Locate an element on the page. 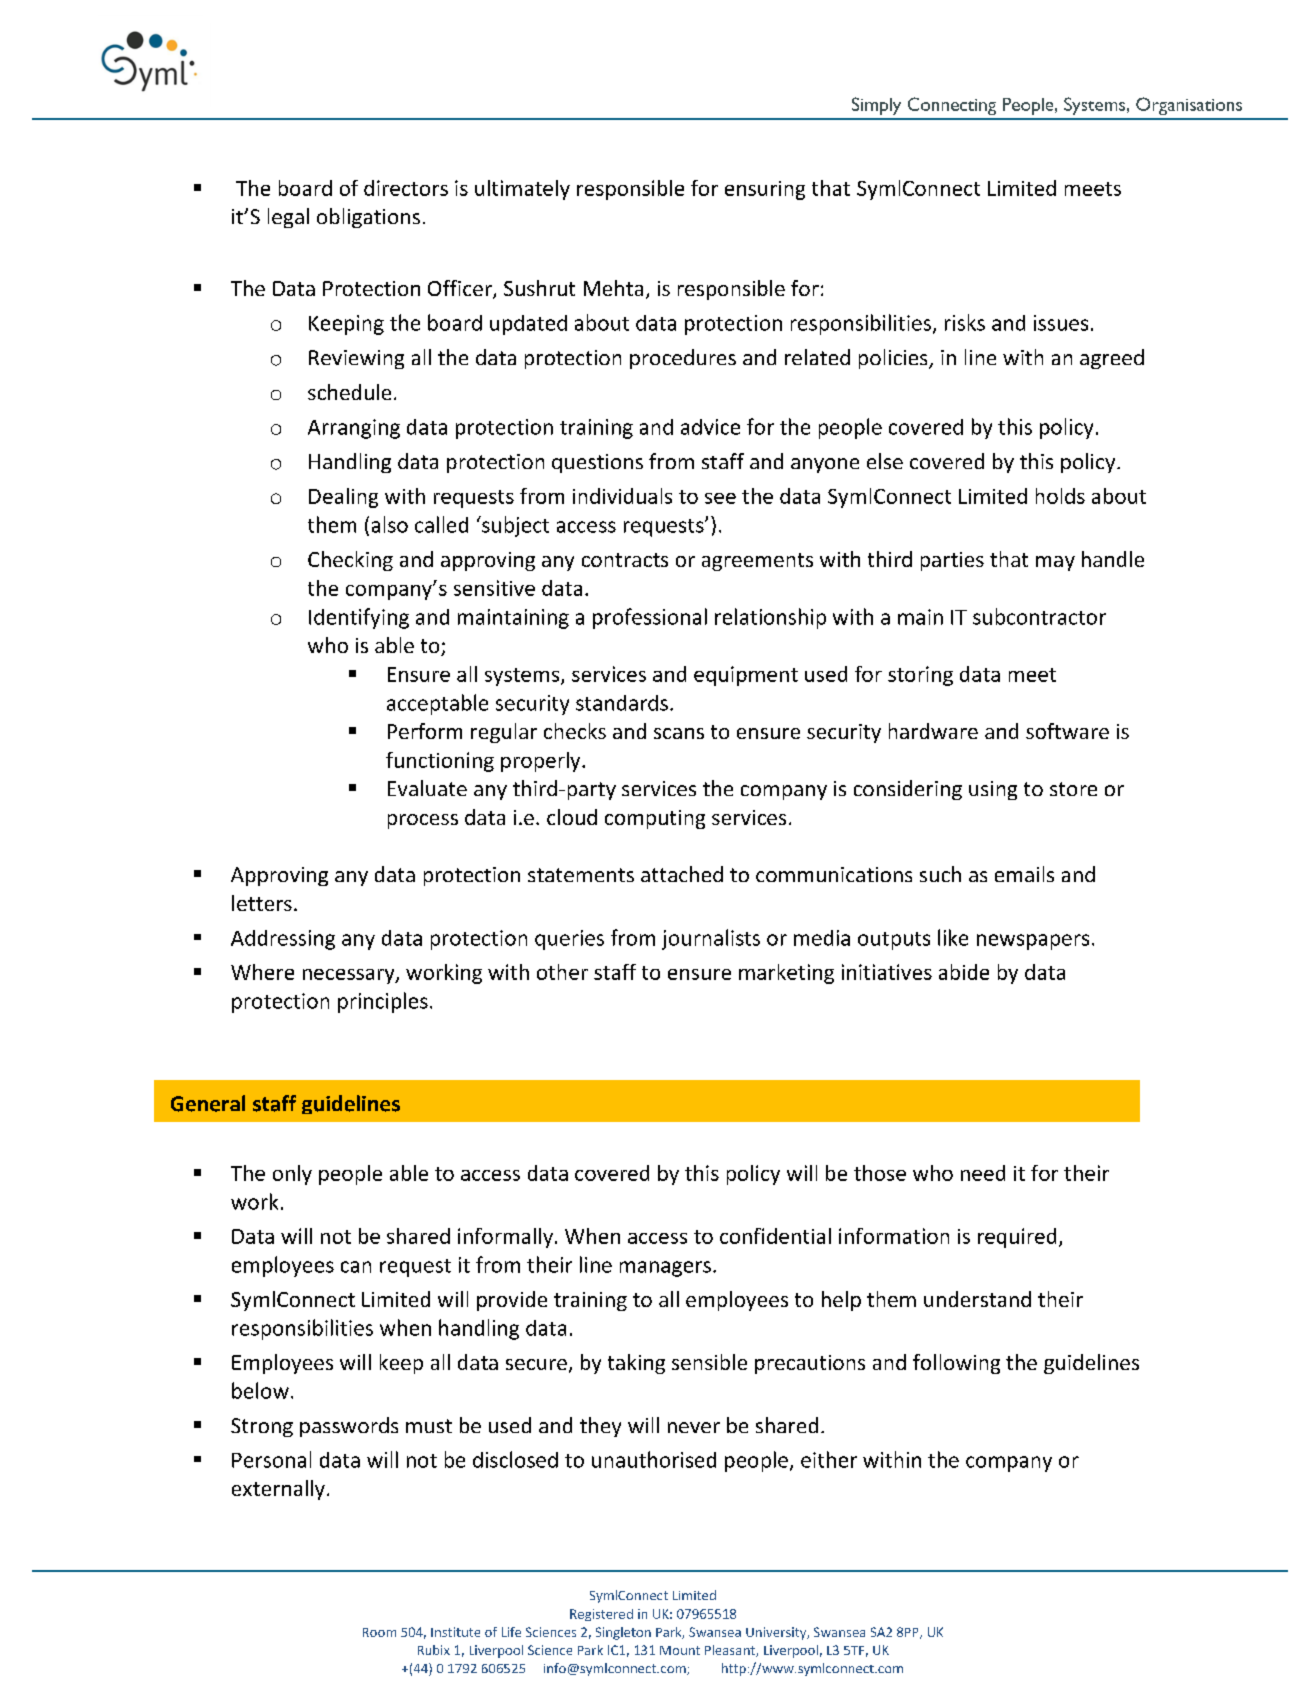 The width and height of the page is (1306, 1690). managers is located at coordinates (665, 1269).
